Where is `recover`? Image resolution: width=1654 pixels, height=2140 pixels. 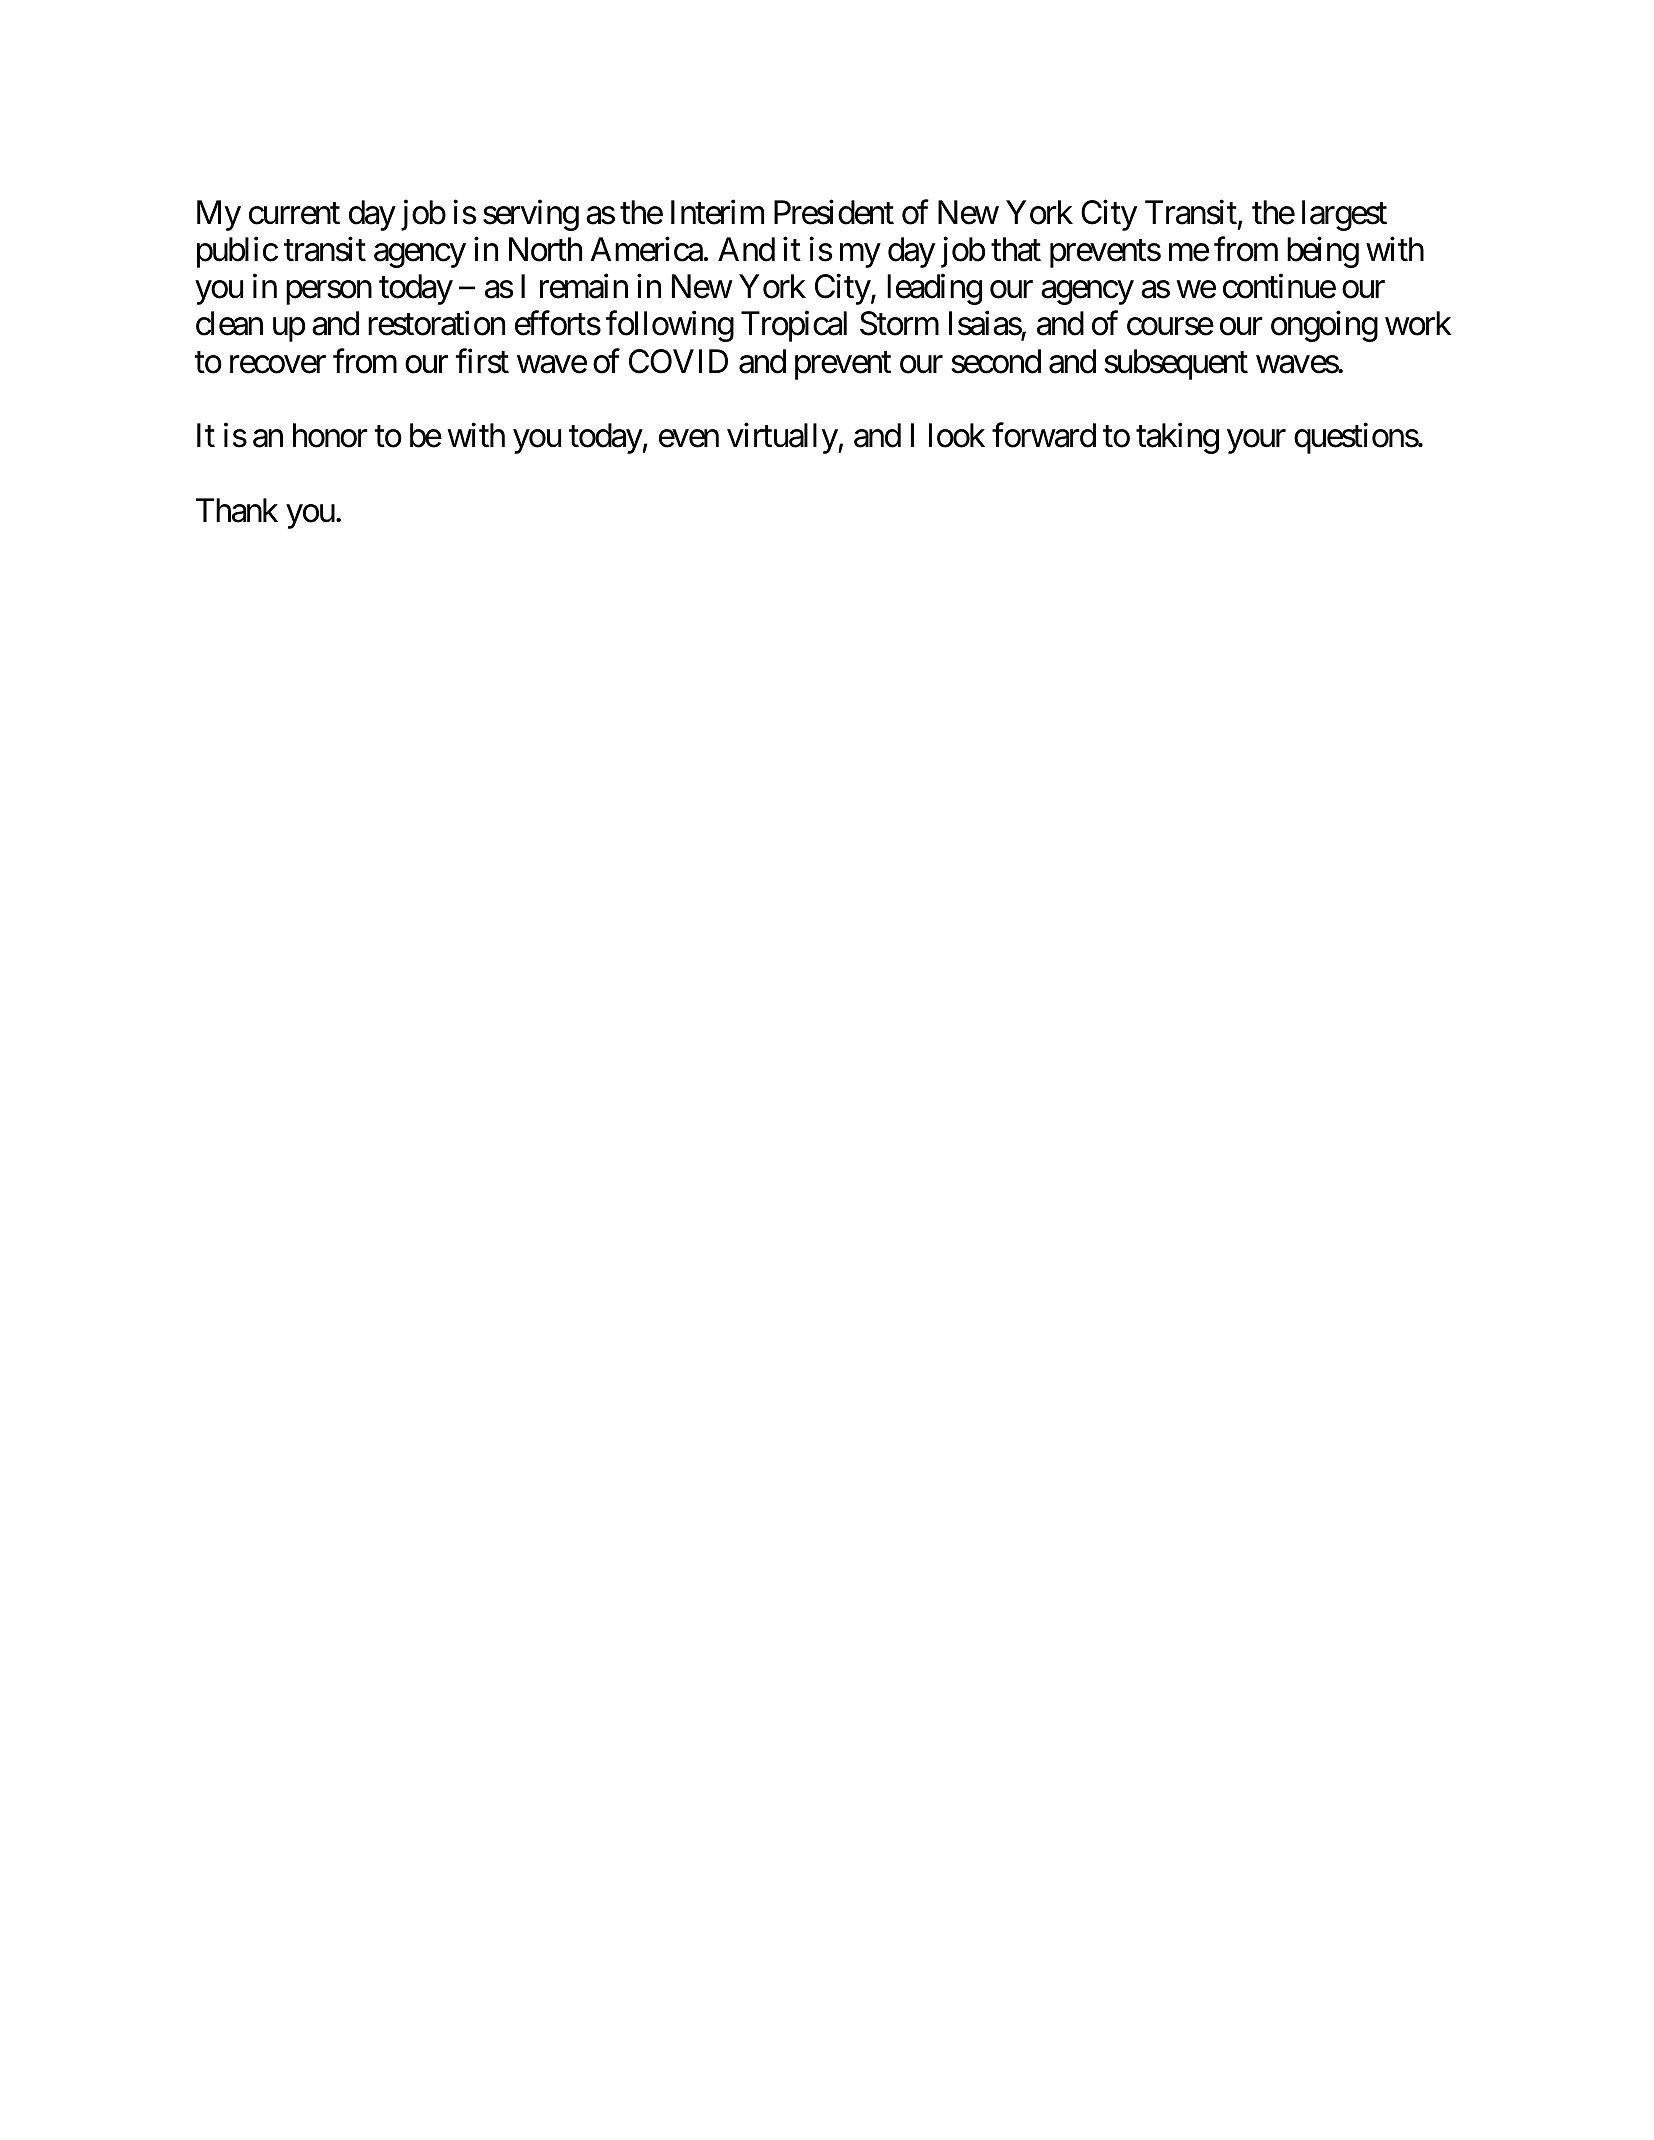 recover is located at coordinates (278, 365).
